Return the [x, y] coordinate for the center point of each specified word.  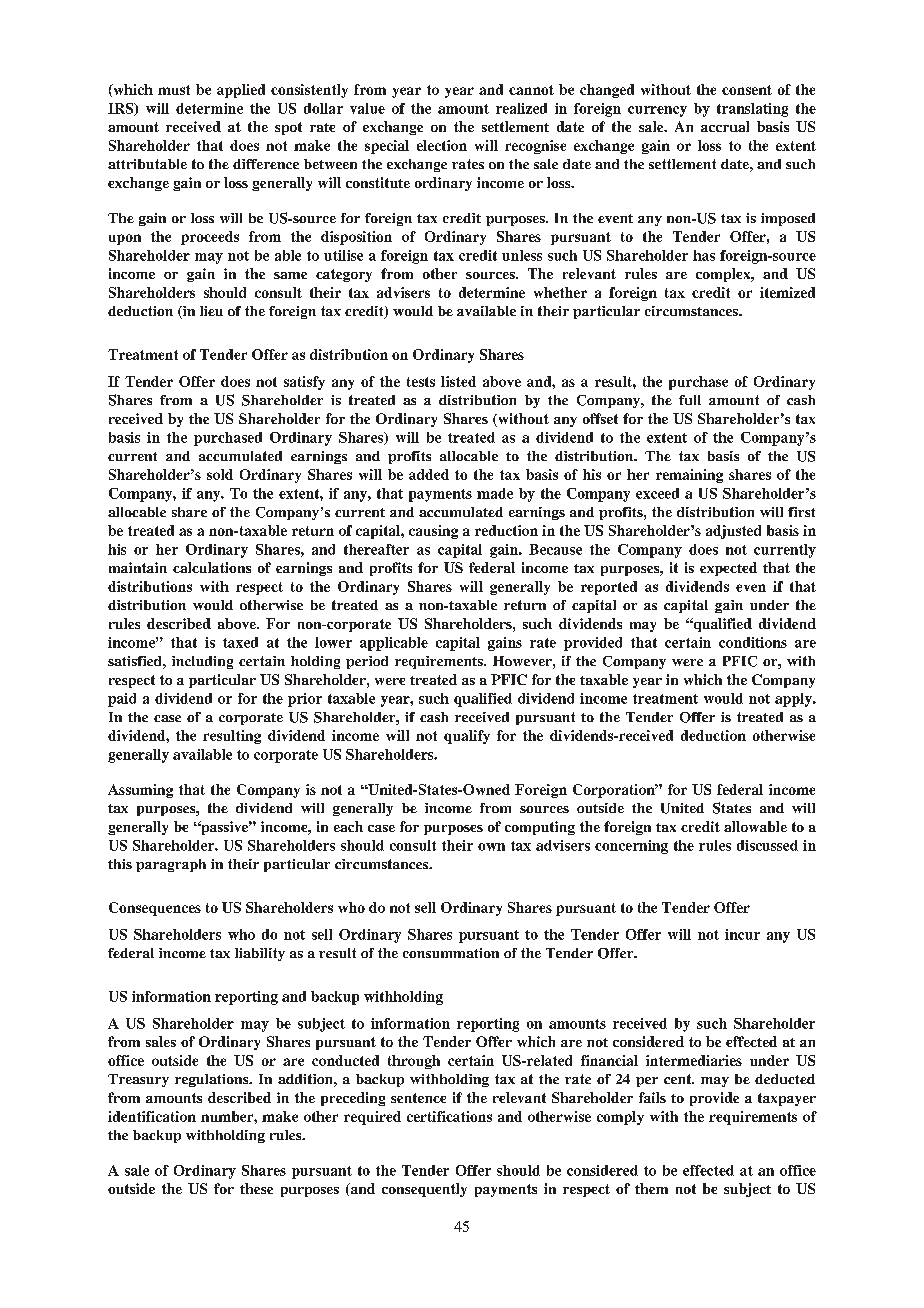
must [174, 90]
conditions [753, 642]
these [256, 1188]
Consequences [155, 909]
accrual [725, 126]
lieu [211, 311]
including [202, 662]
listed [458, 381]
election [442, 145]
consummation [451, 953]
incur [742, 934]
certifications [449, 1116]
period [367, 662]
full [690, 400]
